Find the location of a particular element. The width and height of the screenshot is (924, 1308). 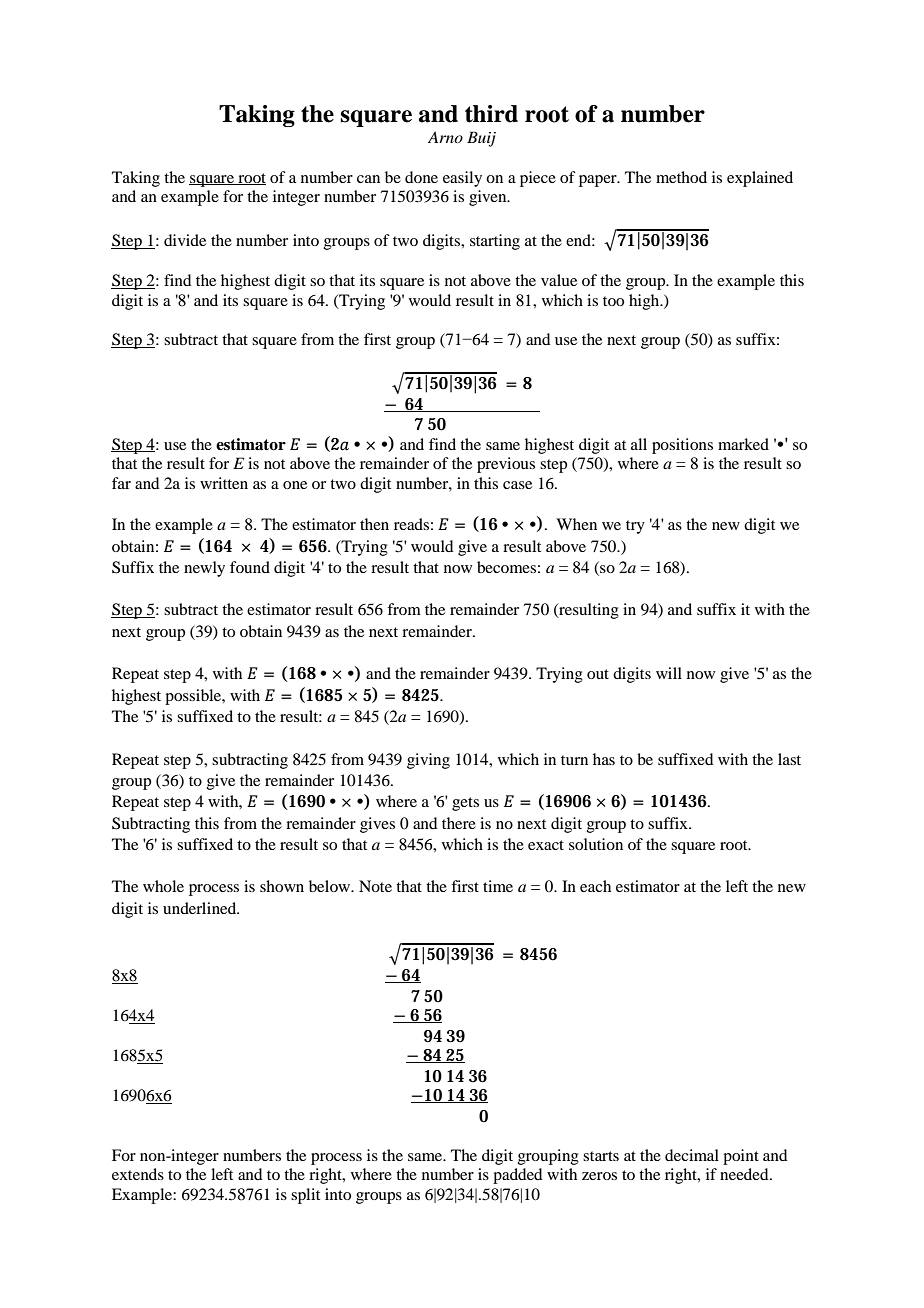

becomes is located at coordinates (506, 567).
